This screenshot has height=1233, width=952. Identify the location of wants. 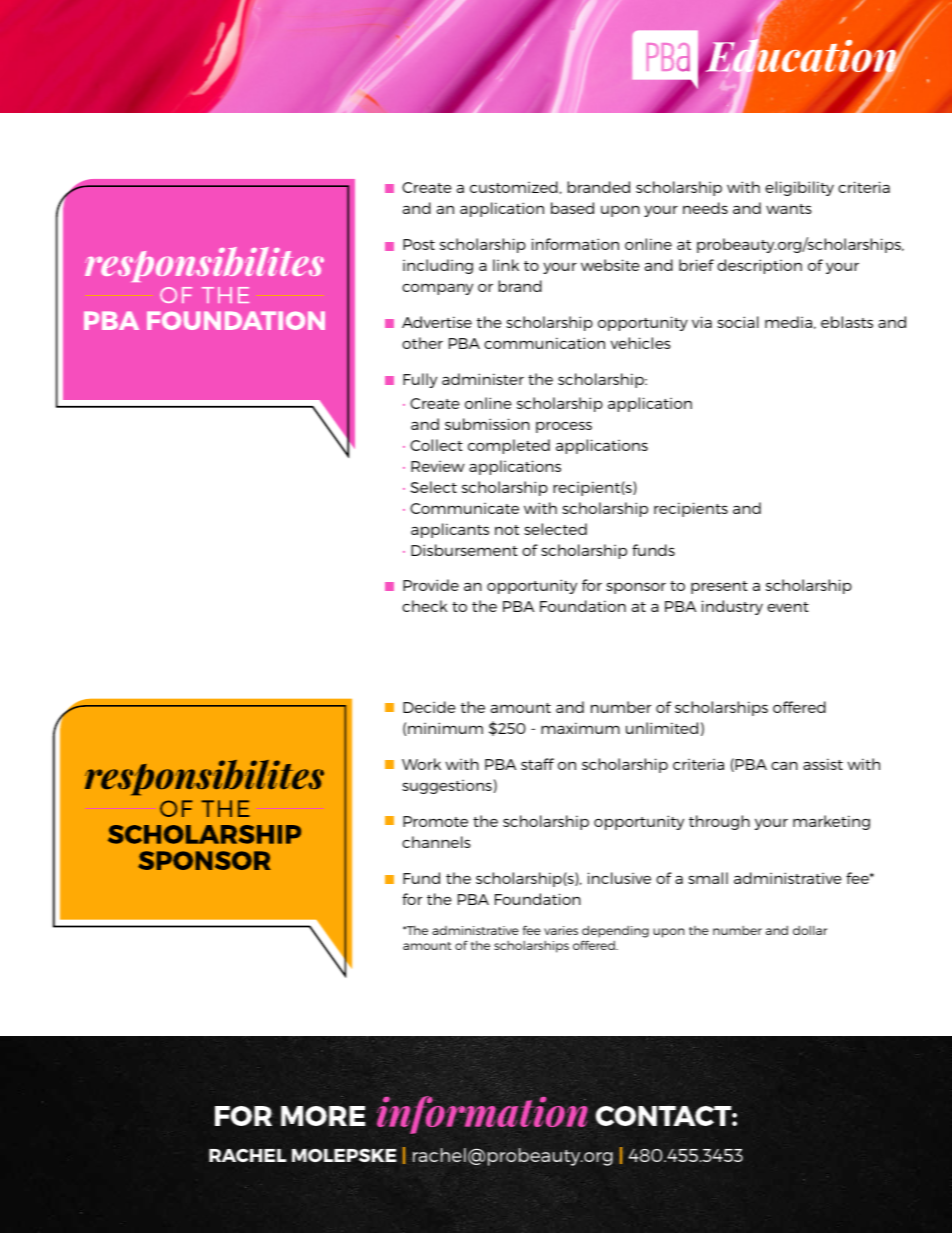
(789, 209).
